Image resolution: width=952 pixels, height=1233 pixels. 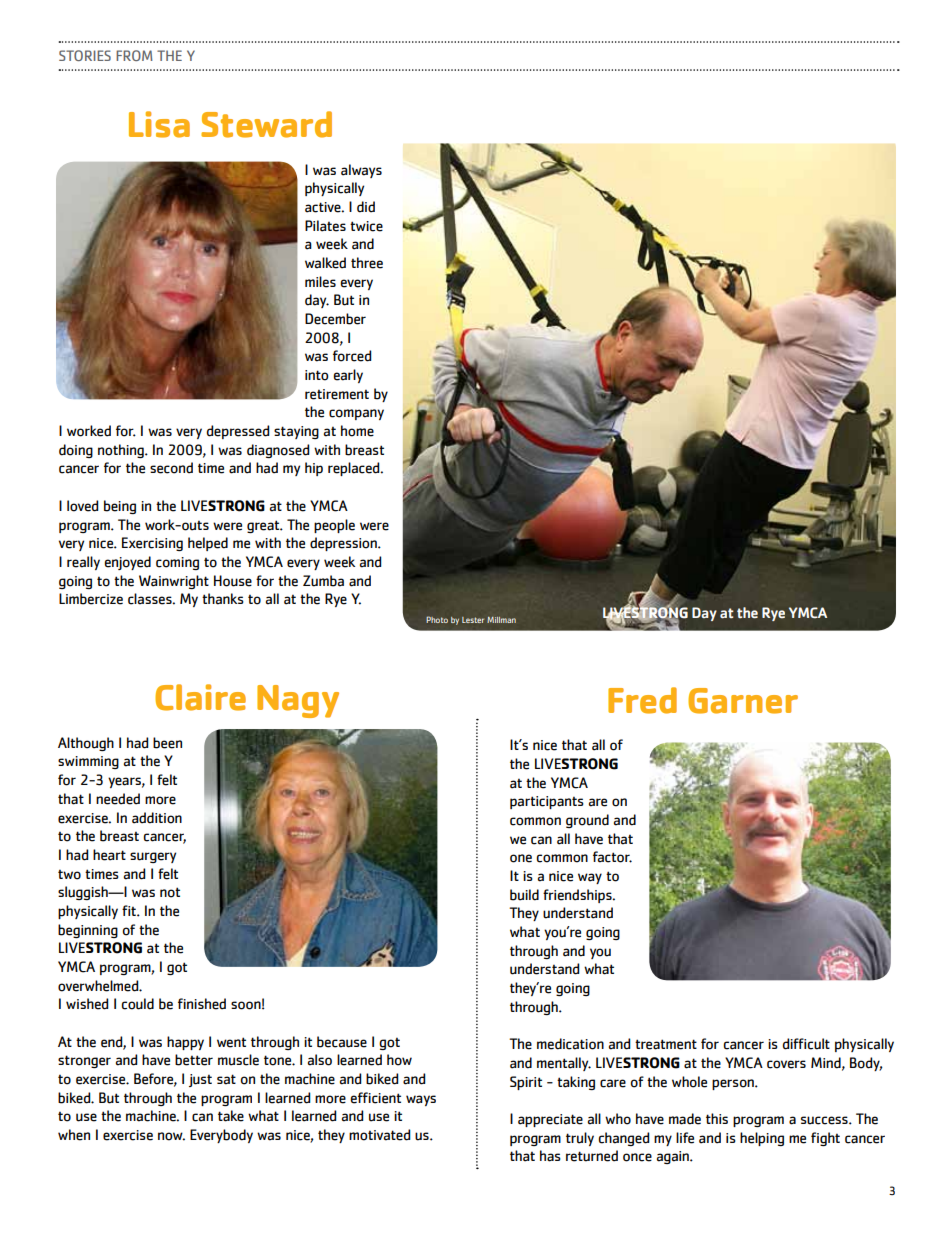 I want to click on twice, so click(x=366, y=226).
